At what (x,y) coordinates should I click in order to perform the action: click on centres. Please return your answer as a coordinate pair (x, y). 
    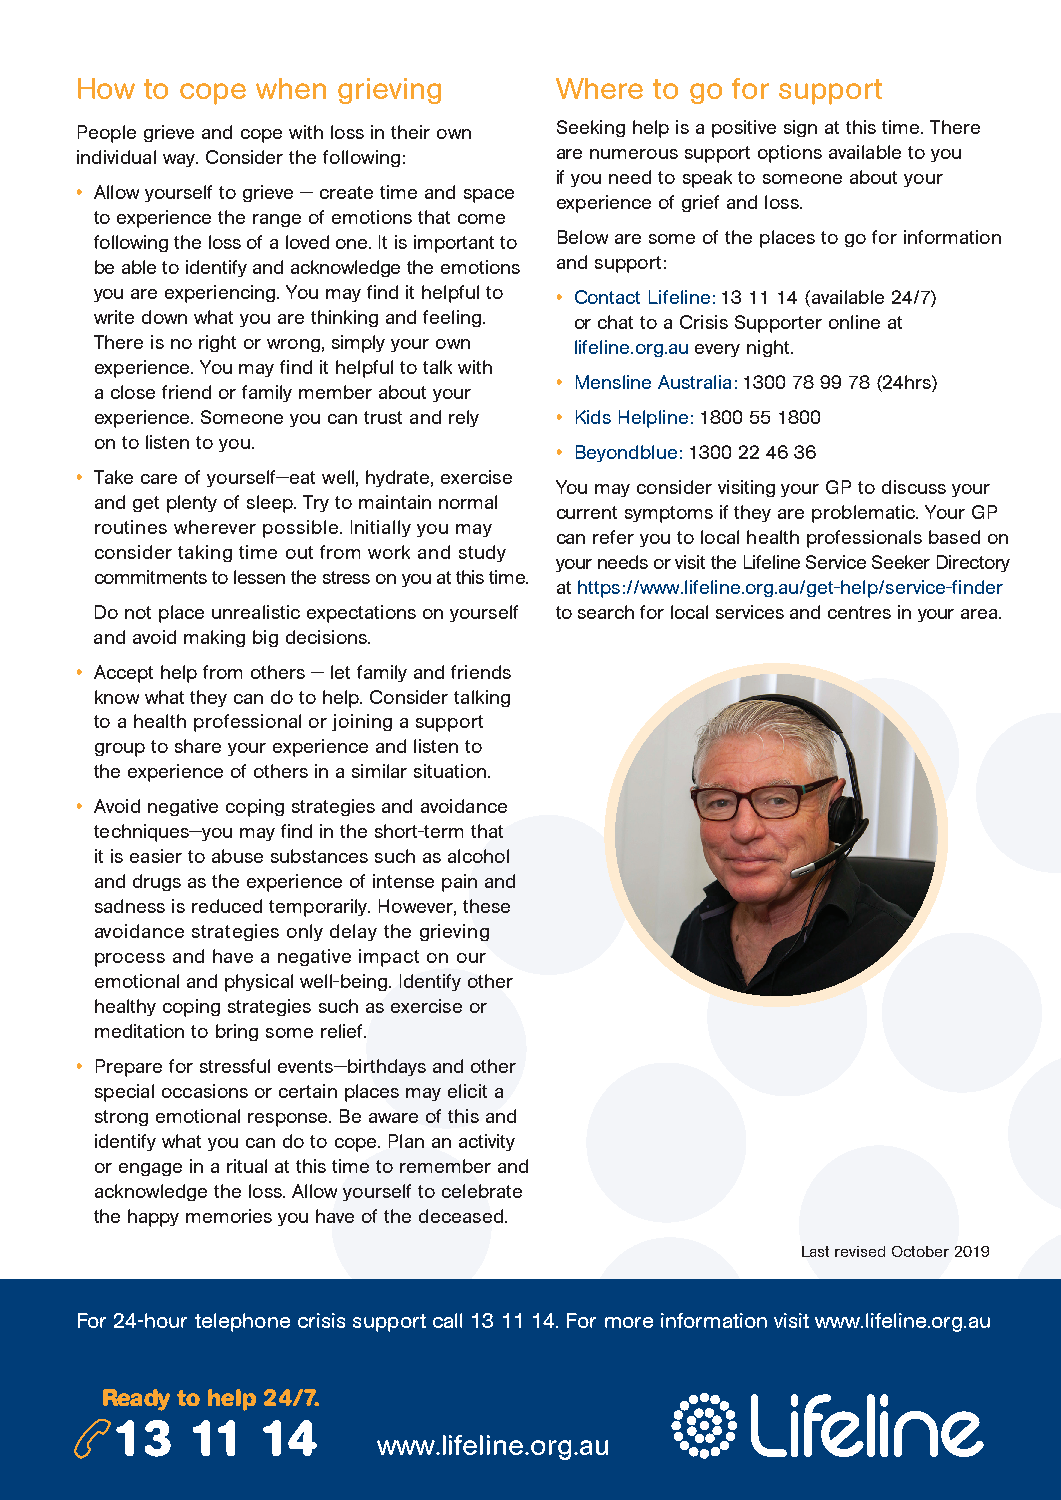
    Looking at the image, I should click on (859, 612).
